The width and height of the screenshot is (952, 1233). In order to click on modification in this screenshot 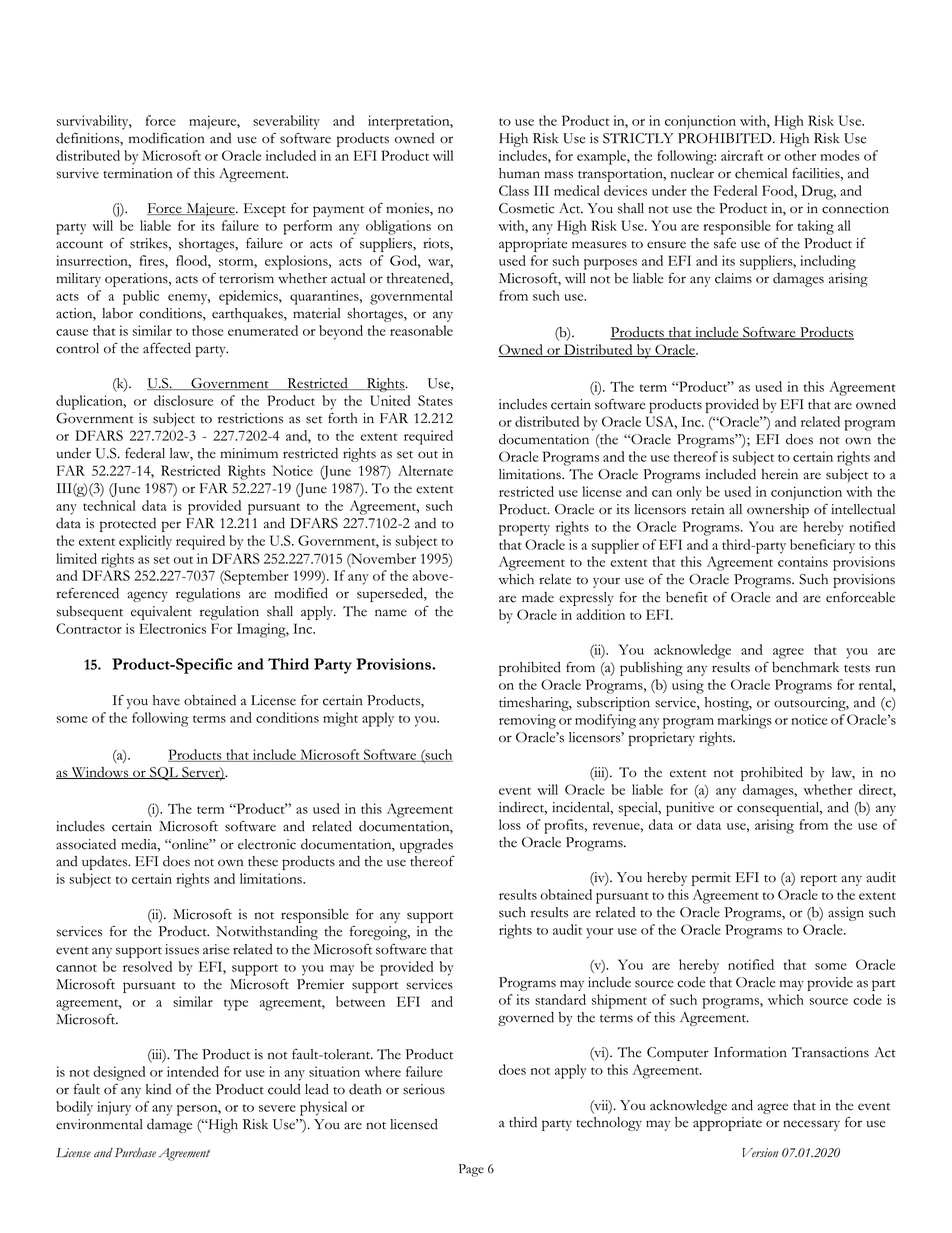, I will do `click(167, 138)`.
